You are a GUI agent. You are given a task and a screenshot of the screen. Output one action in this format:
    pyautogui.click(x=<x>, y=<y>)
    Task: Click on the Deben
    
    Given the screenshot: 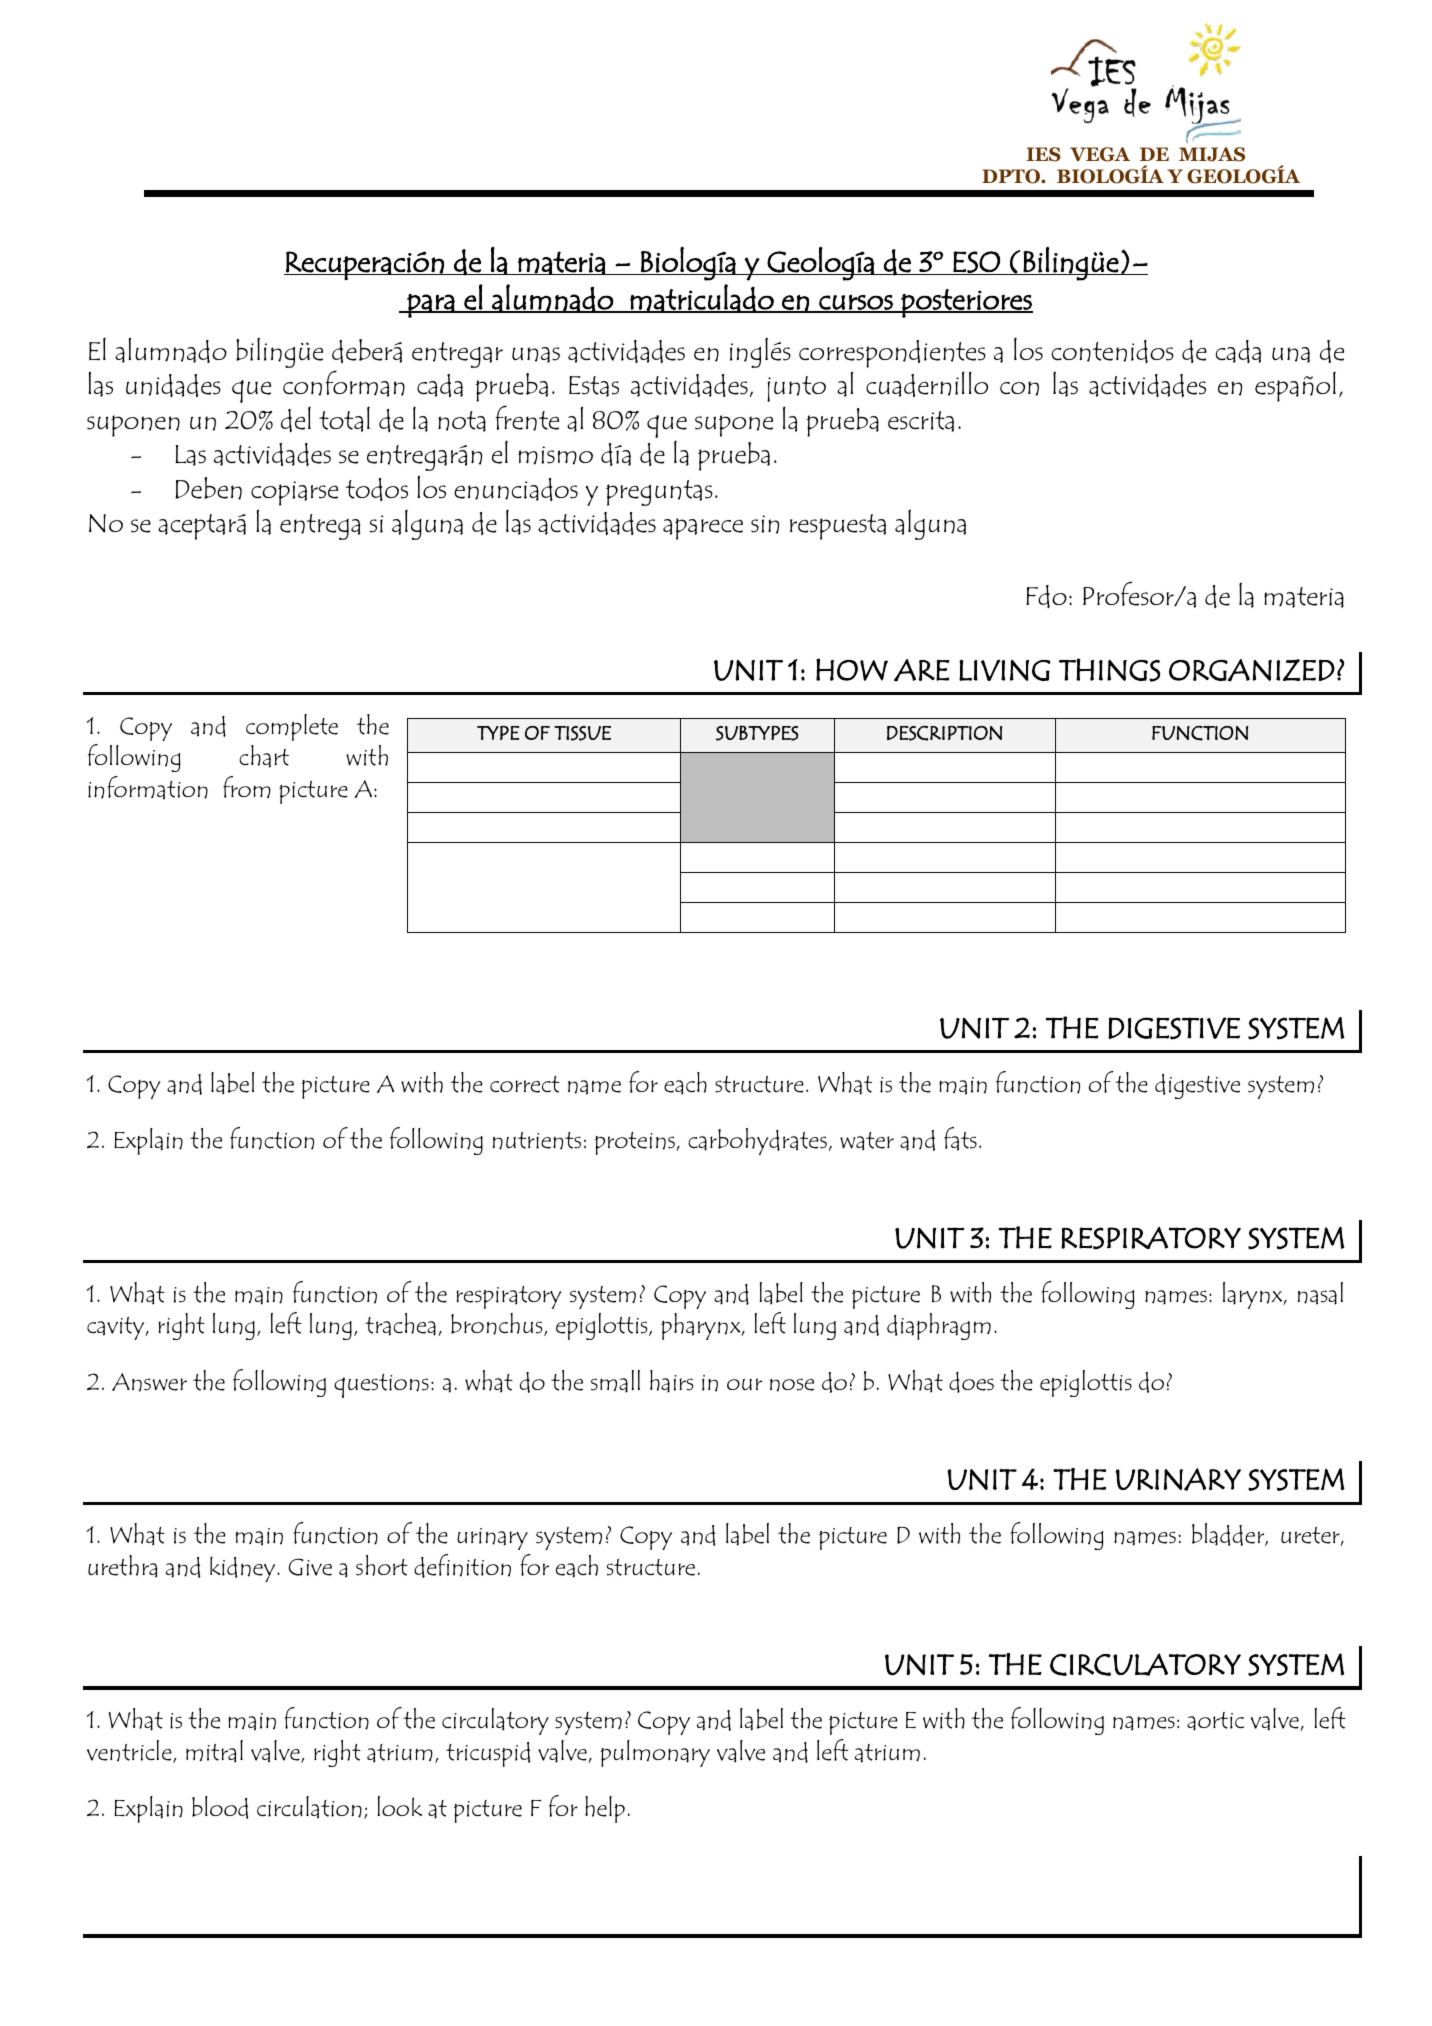 What is the action you would take?
    pyautogui.click(x=208, y=488)
